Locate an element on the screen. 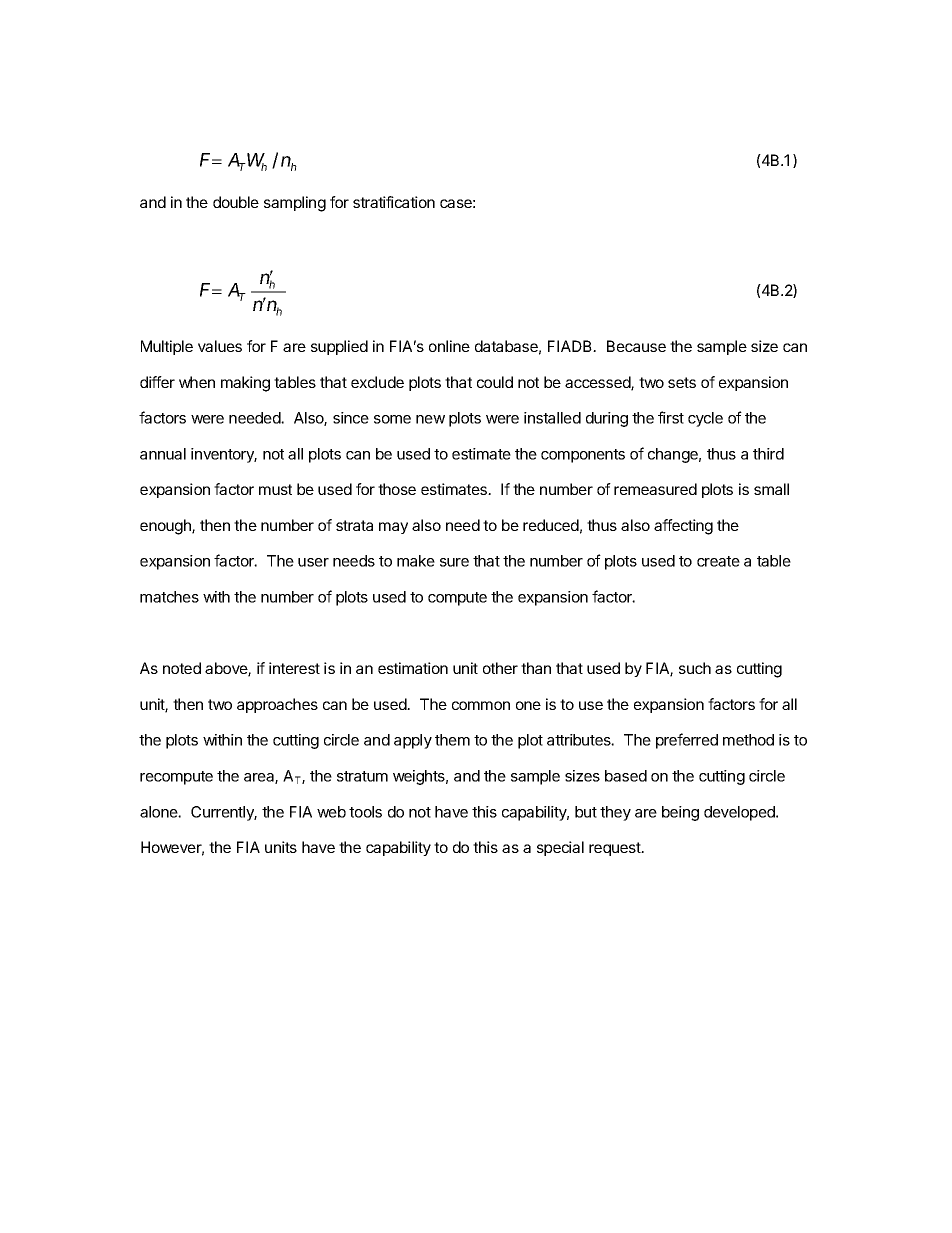  may is located at coordinates (393, 528).
